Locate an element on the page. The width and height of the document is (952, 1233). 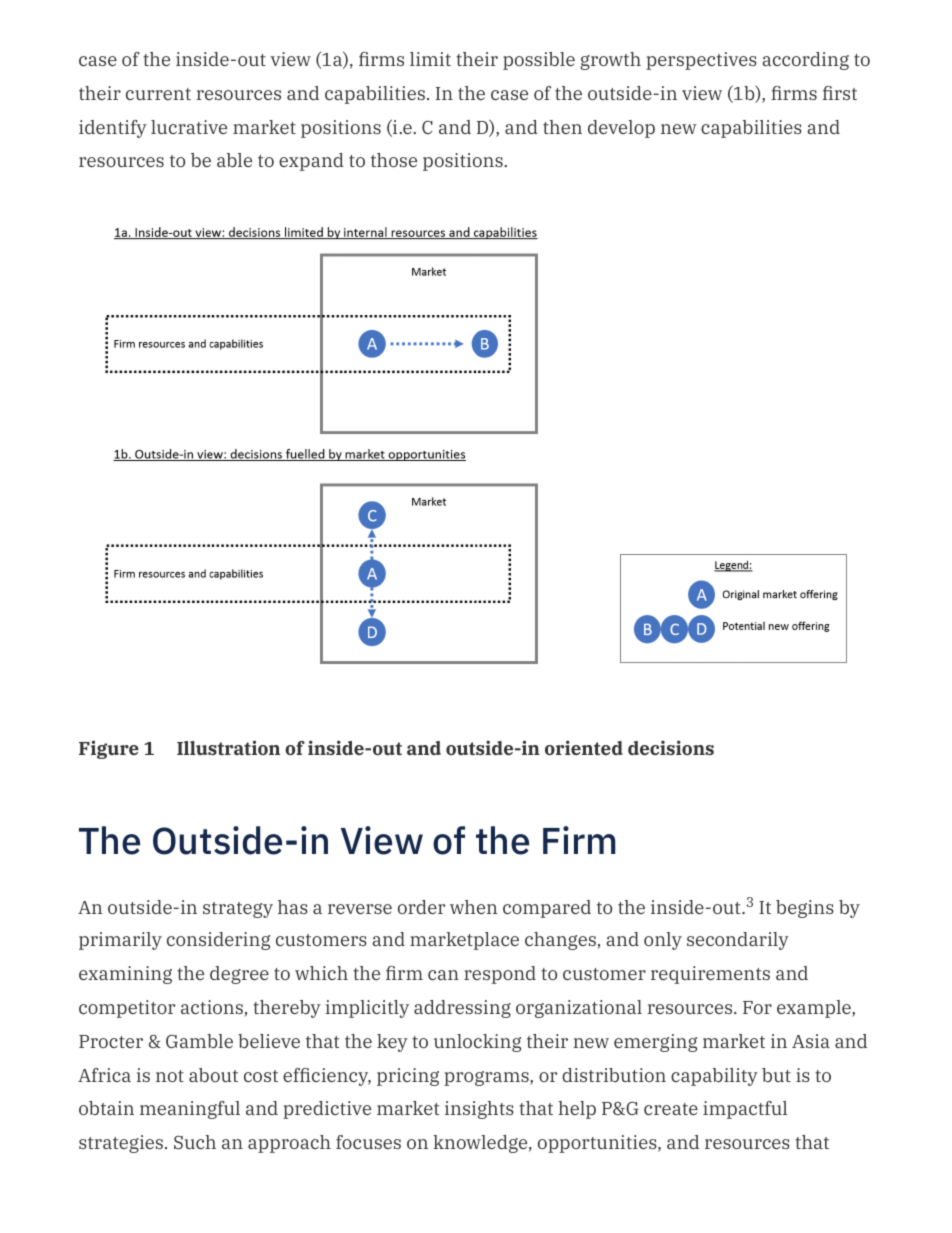
limit is located at coordinates (430, 59).
